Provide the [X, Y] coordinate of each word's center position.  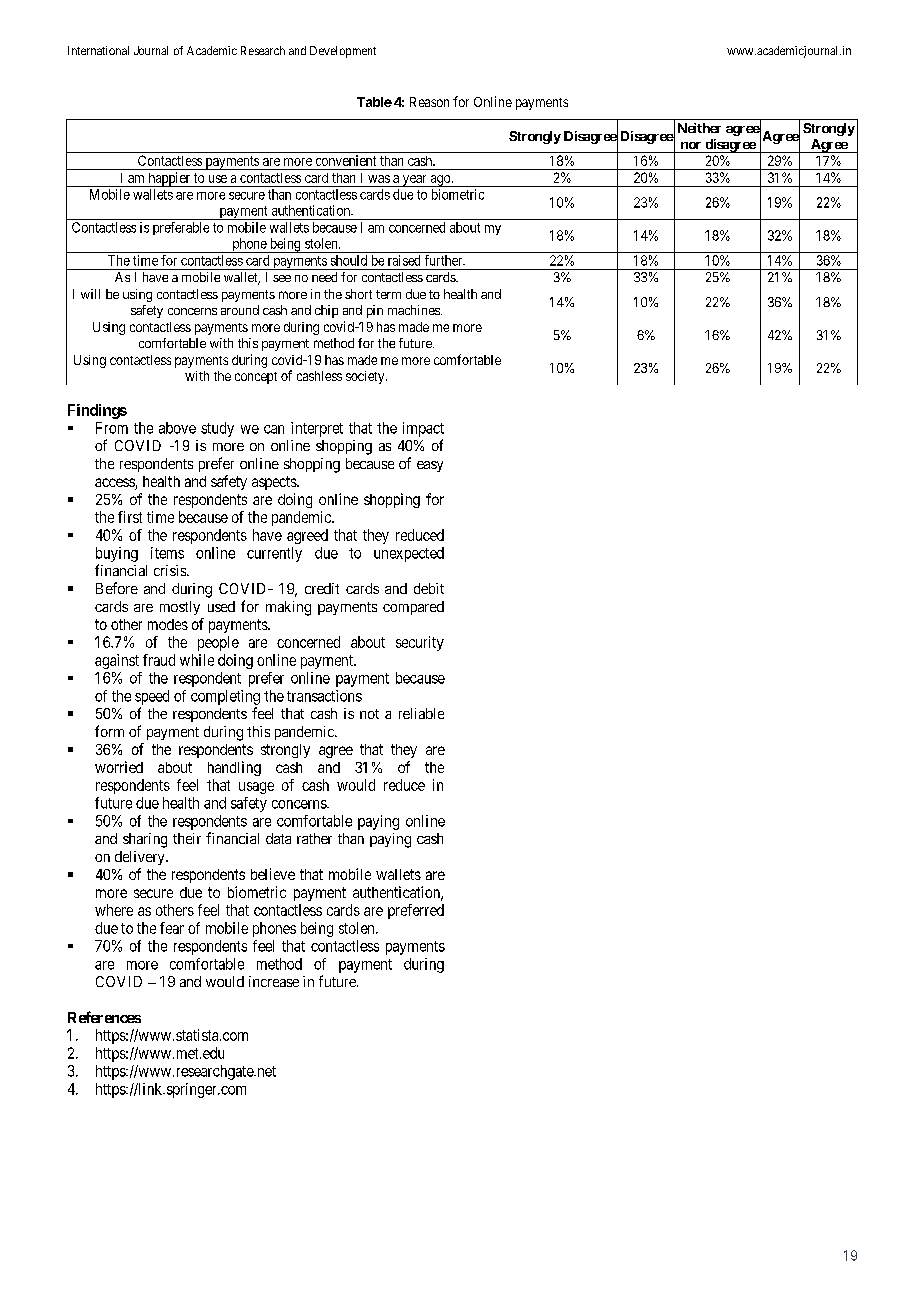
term [388, 294]
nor [691, 145]
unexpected [409, 554]
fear [172, 928]
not [369, 714]
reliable [421, 713]
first [130, 517]
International [98, 50]
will [90, 294]
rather [314, 838]
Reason [429, 102]
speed [152, 697]
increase [274, 981]
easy [430, 466]
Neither [699, 128]
